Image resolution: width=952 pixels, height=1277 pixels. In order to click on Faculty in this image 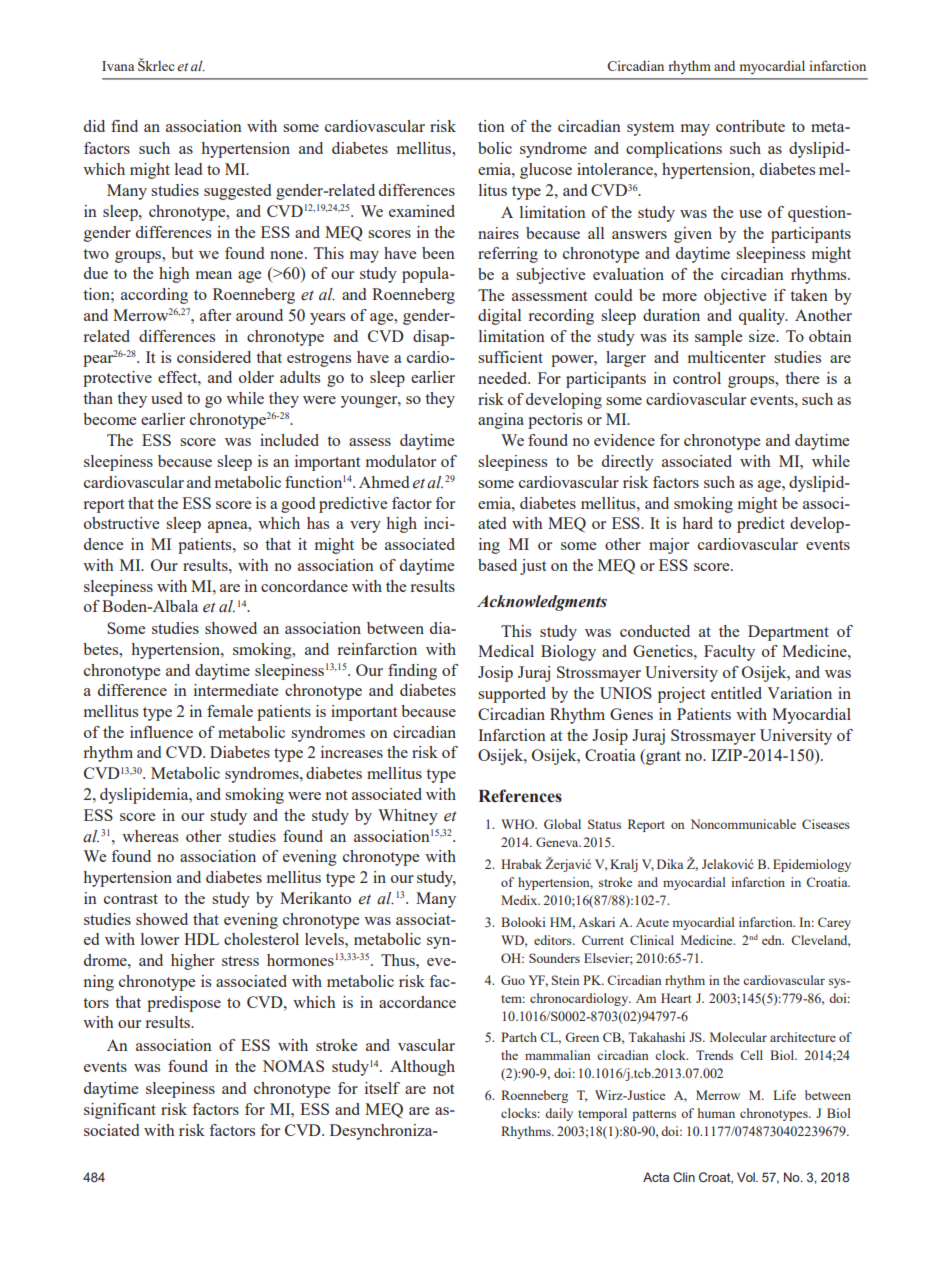, I will do `click(729, 653)`.
